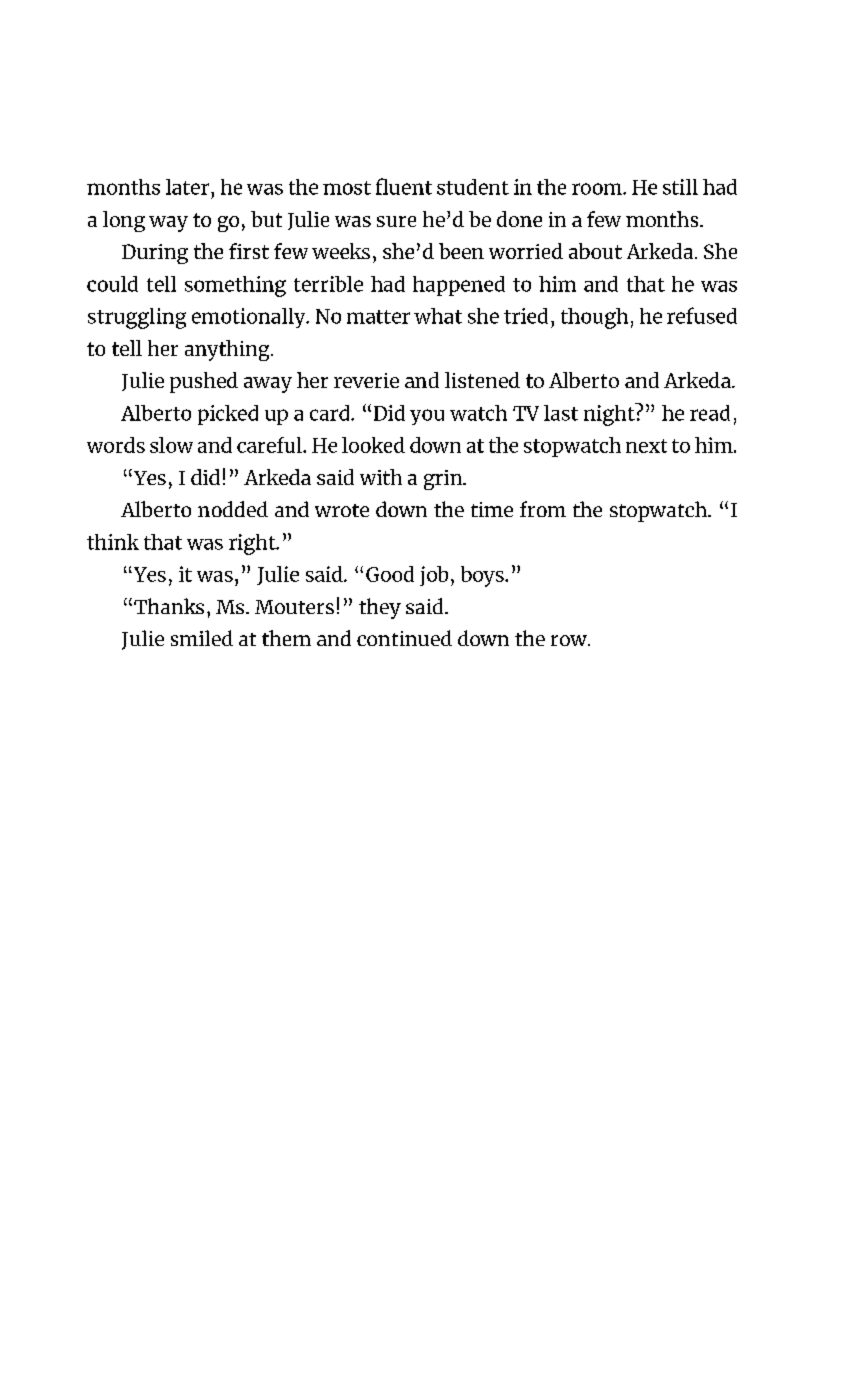 The width and height of the document is (868, 1389). I want to click on later, so click(187, 187).
